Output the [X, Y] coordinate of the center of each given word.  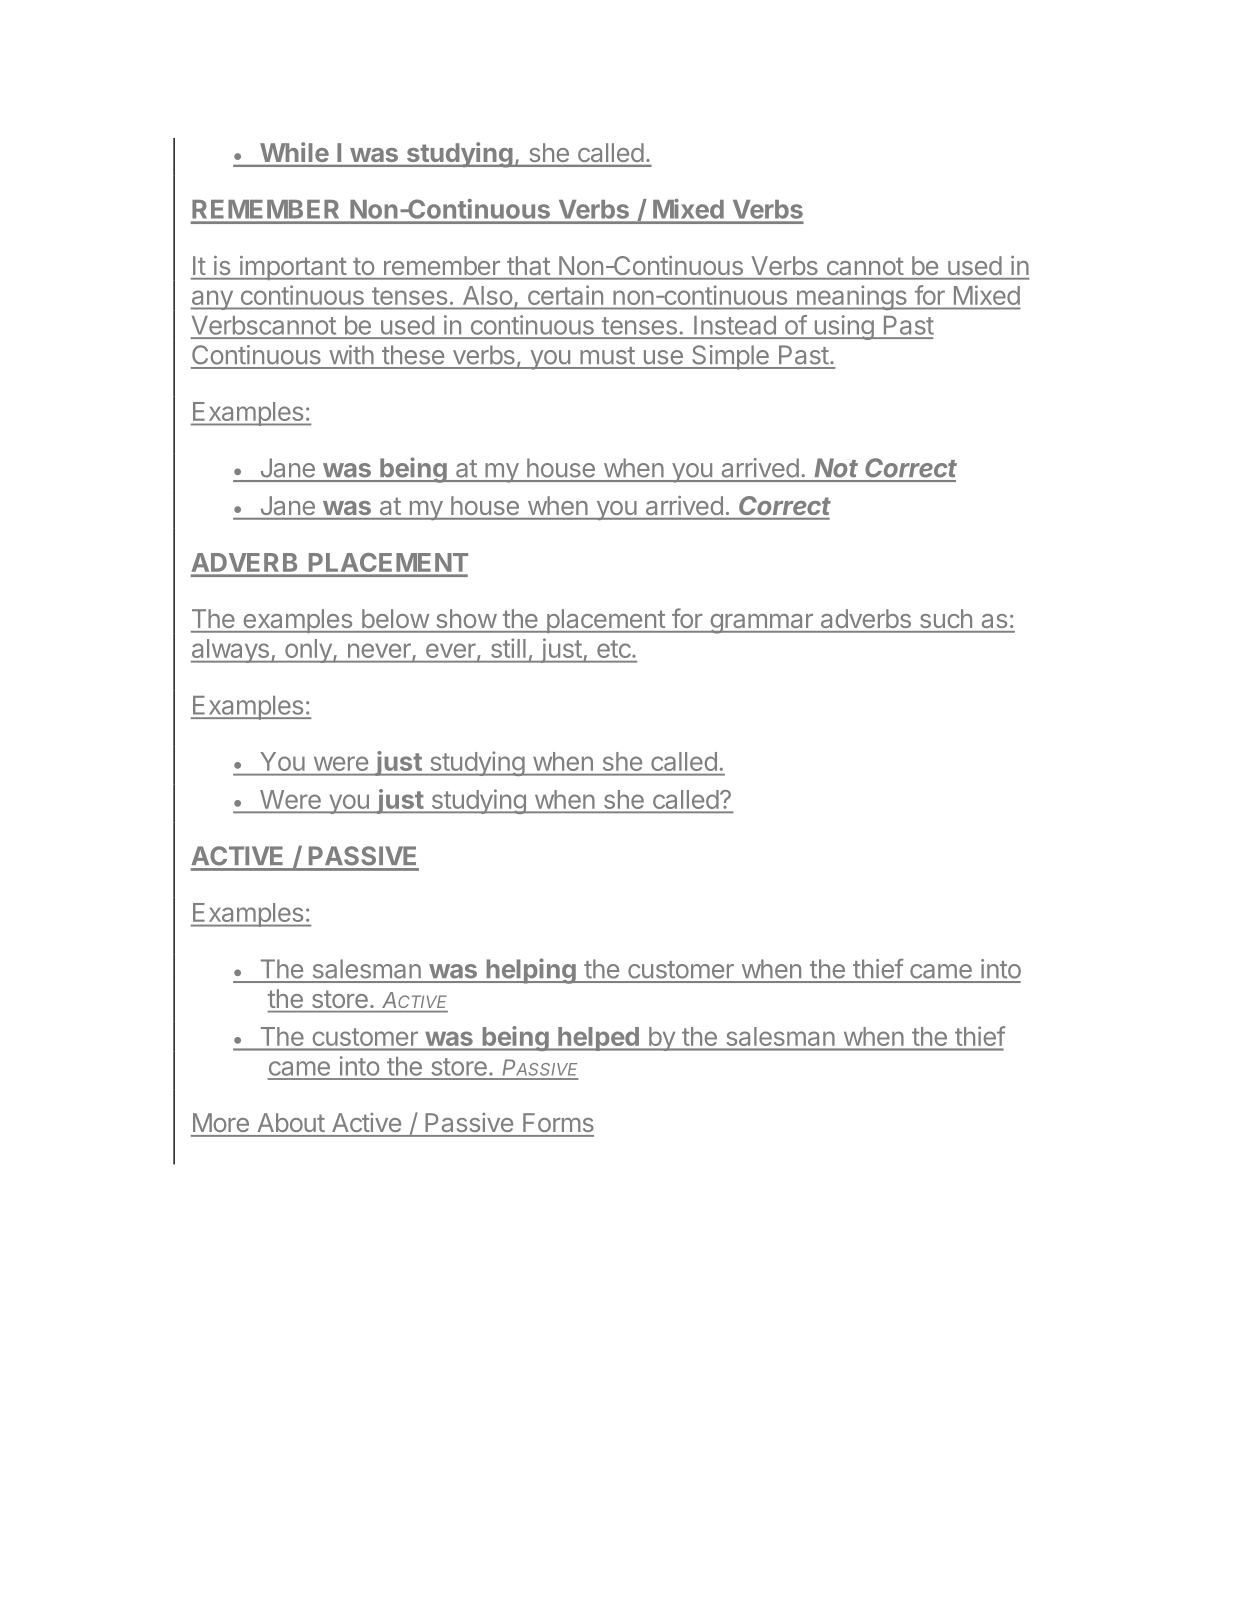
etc [614, 649]
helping [531, 971]
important [292, 268]
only [308, 651]
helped [598, 1039]
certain [565, 295]
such [946, 618]
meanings [851, 297]
